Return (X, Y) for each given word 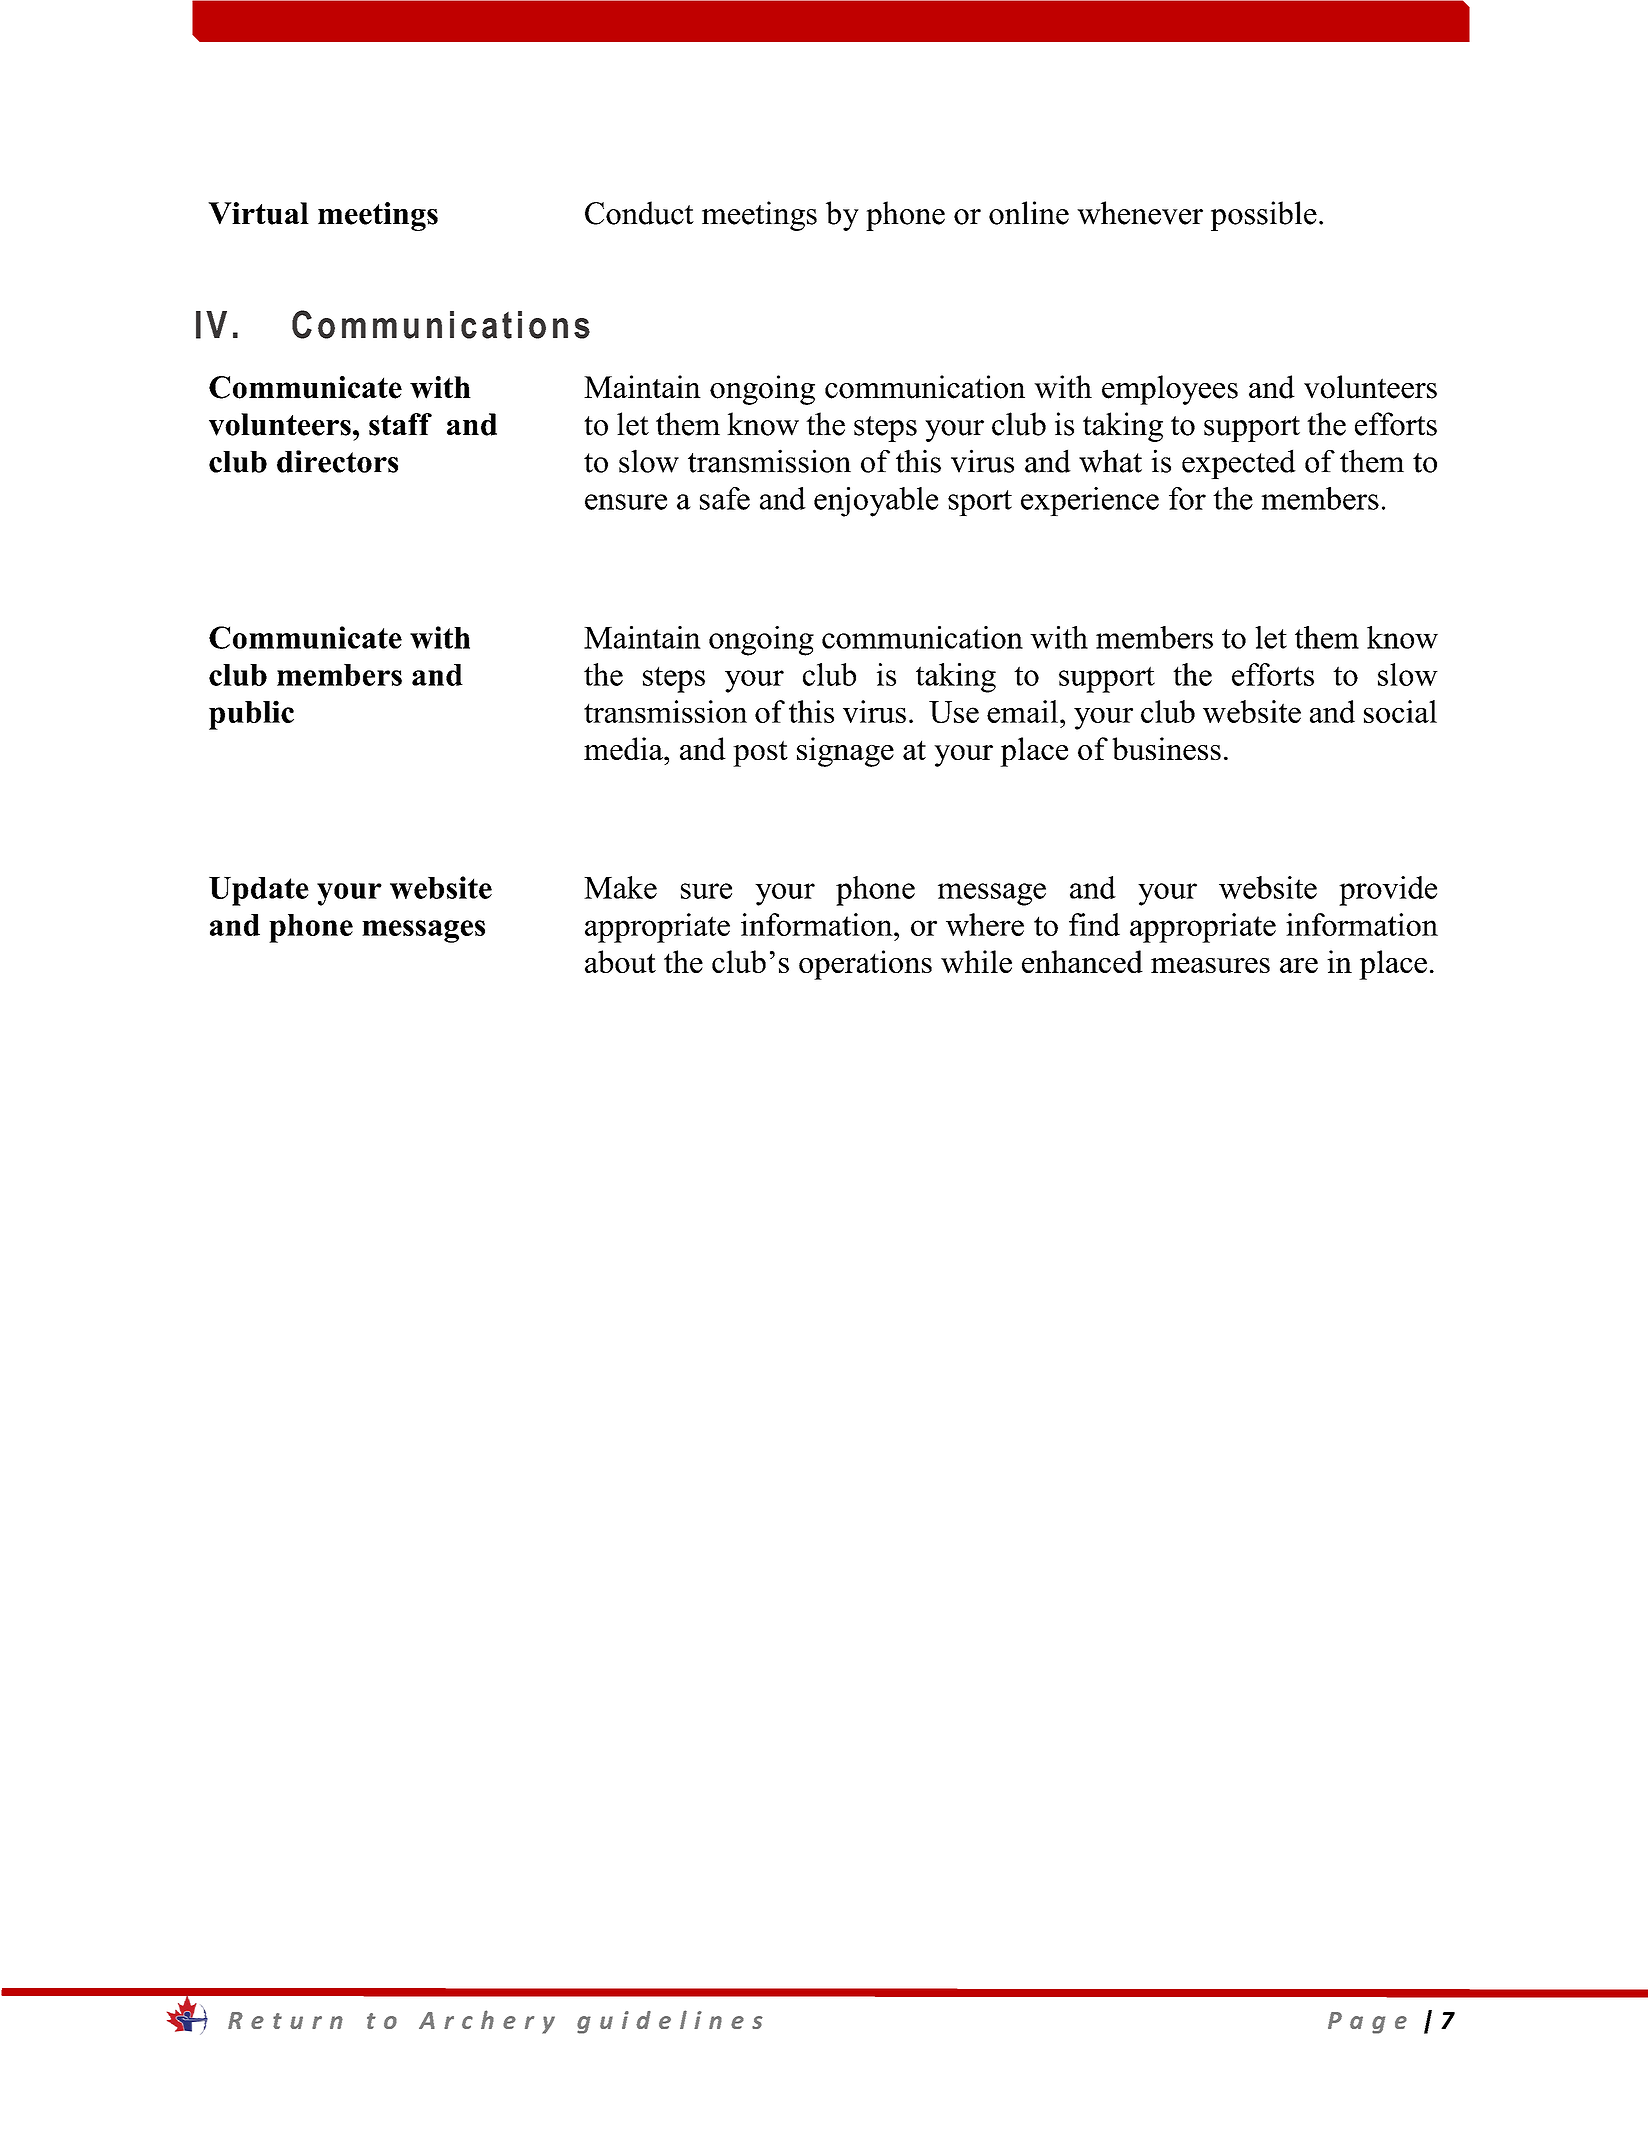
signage (845, 752)
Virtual (258, 213)
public (251, 715)
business (1166, 748)
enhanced (1082, 961)
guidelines (670, 2022)
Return (285, 2020)
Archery (487, 2022)
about (620, 961)
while (976, 961)
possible (1264, 216)
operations (865, 965)
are (1299, 965)
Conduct (639, 213)
